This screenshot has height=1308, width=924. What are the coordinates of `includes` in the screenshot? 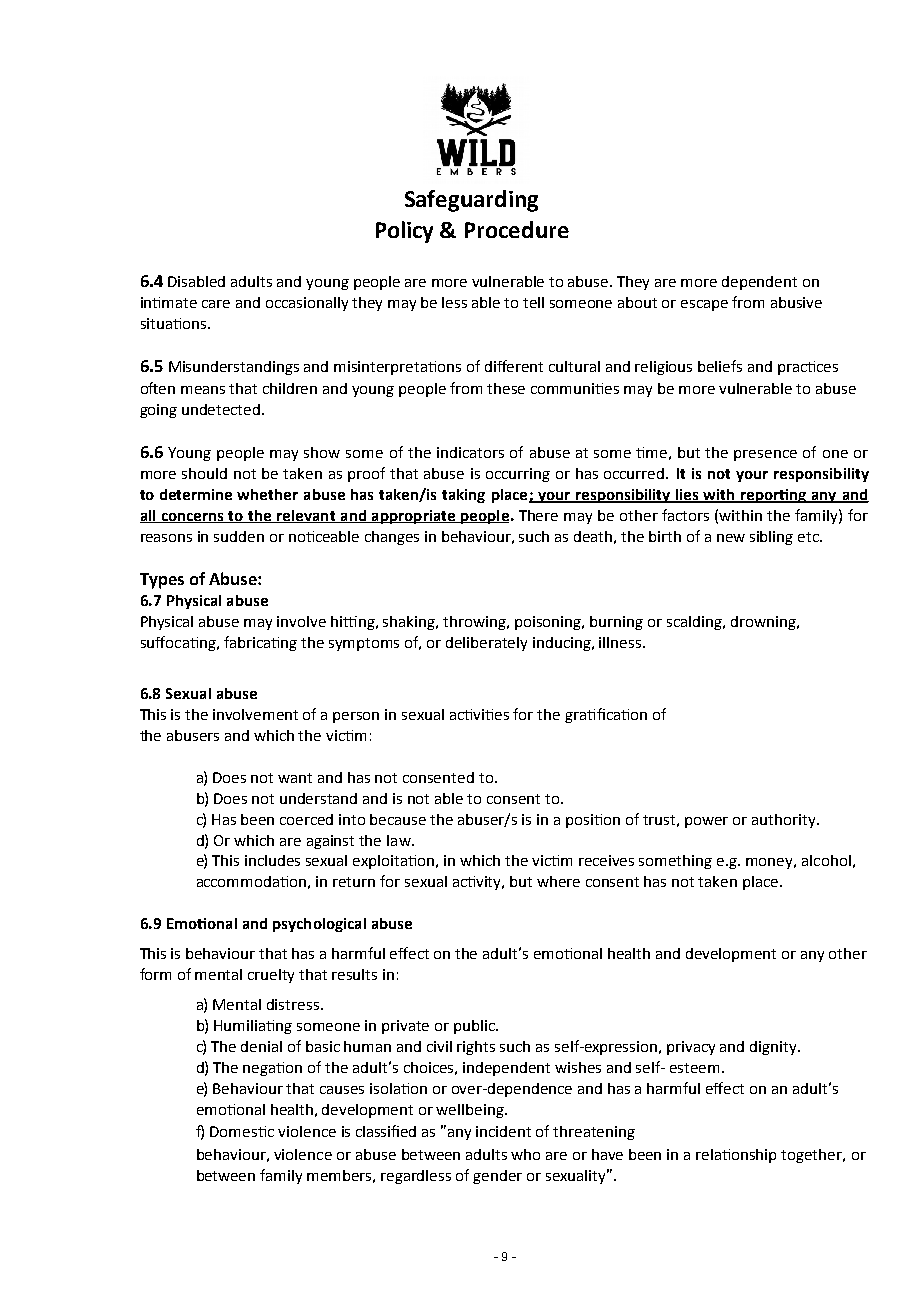 It's located at (272, 860).
